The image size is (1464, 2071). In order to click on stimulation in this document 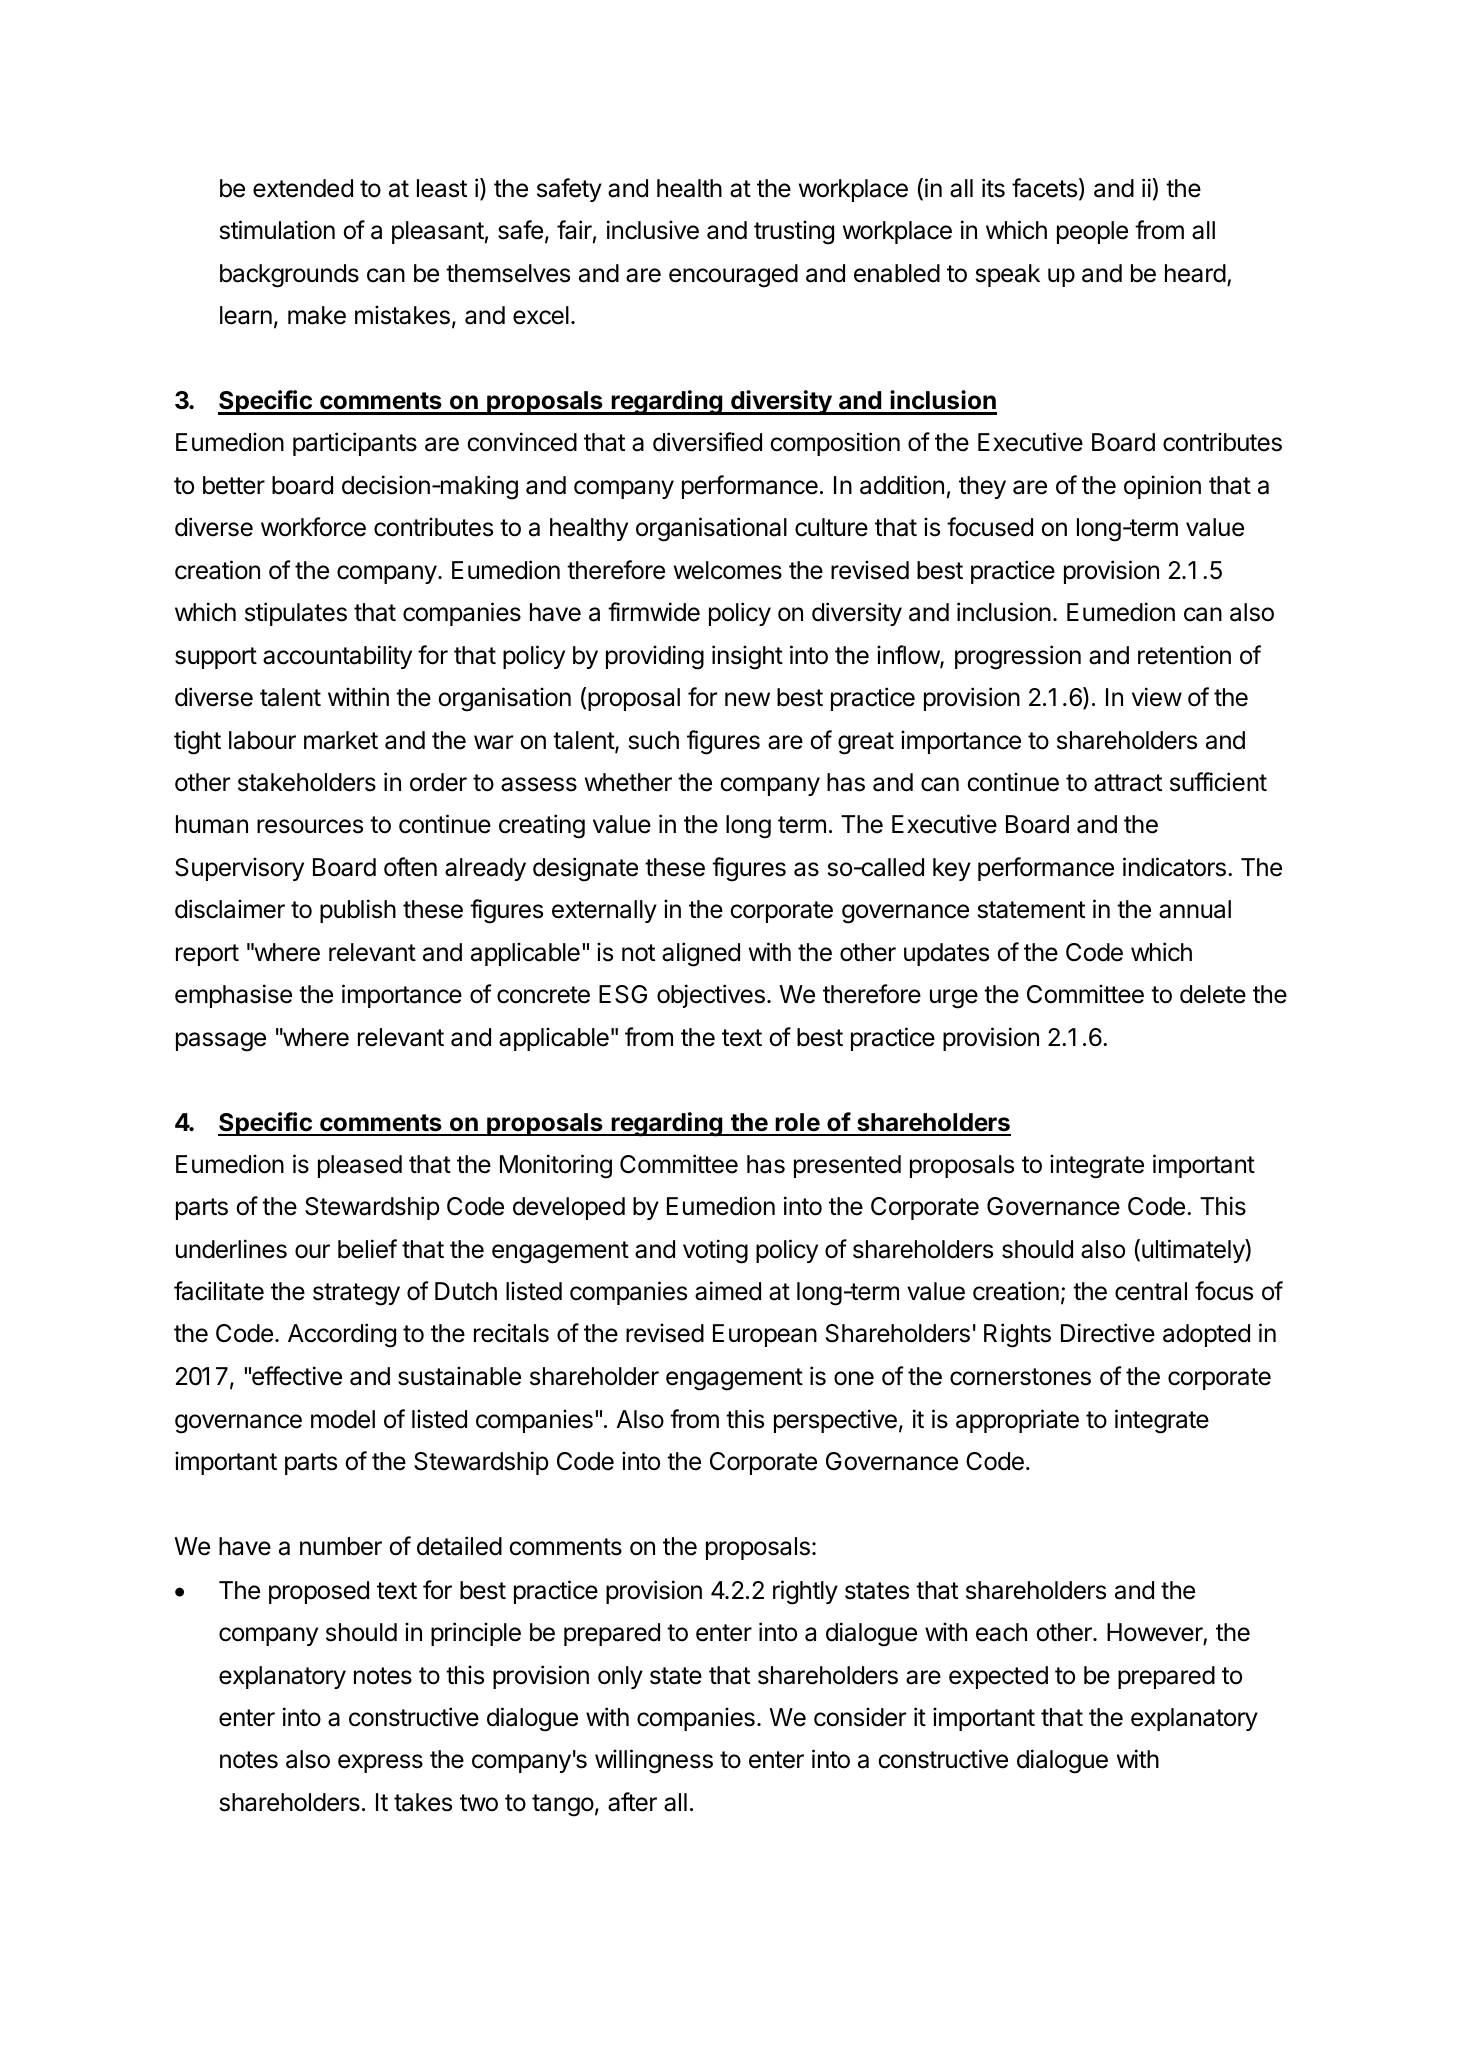, I will do `click(277, 230)`.
